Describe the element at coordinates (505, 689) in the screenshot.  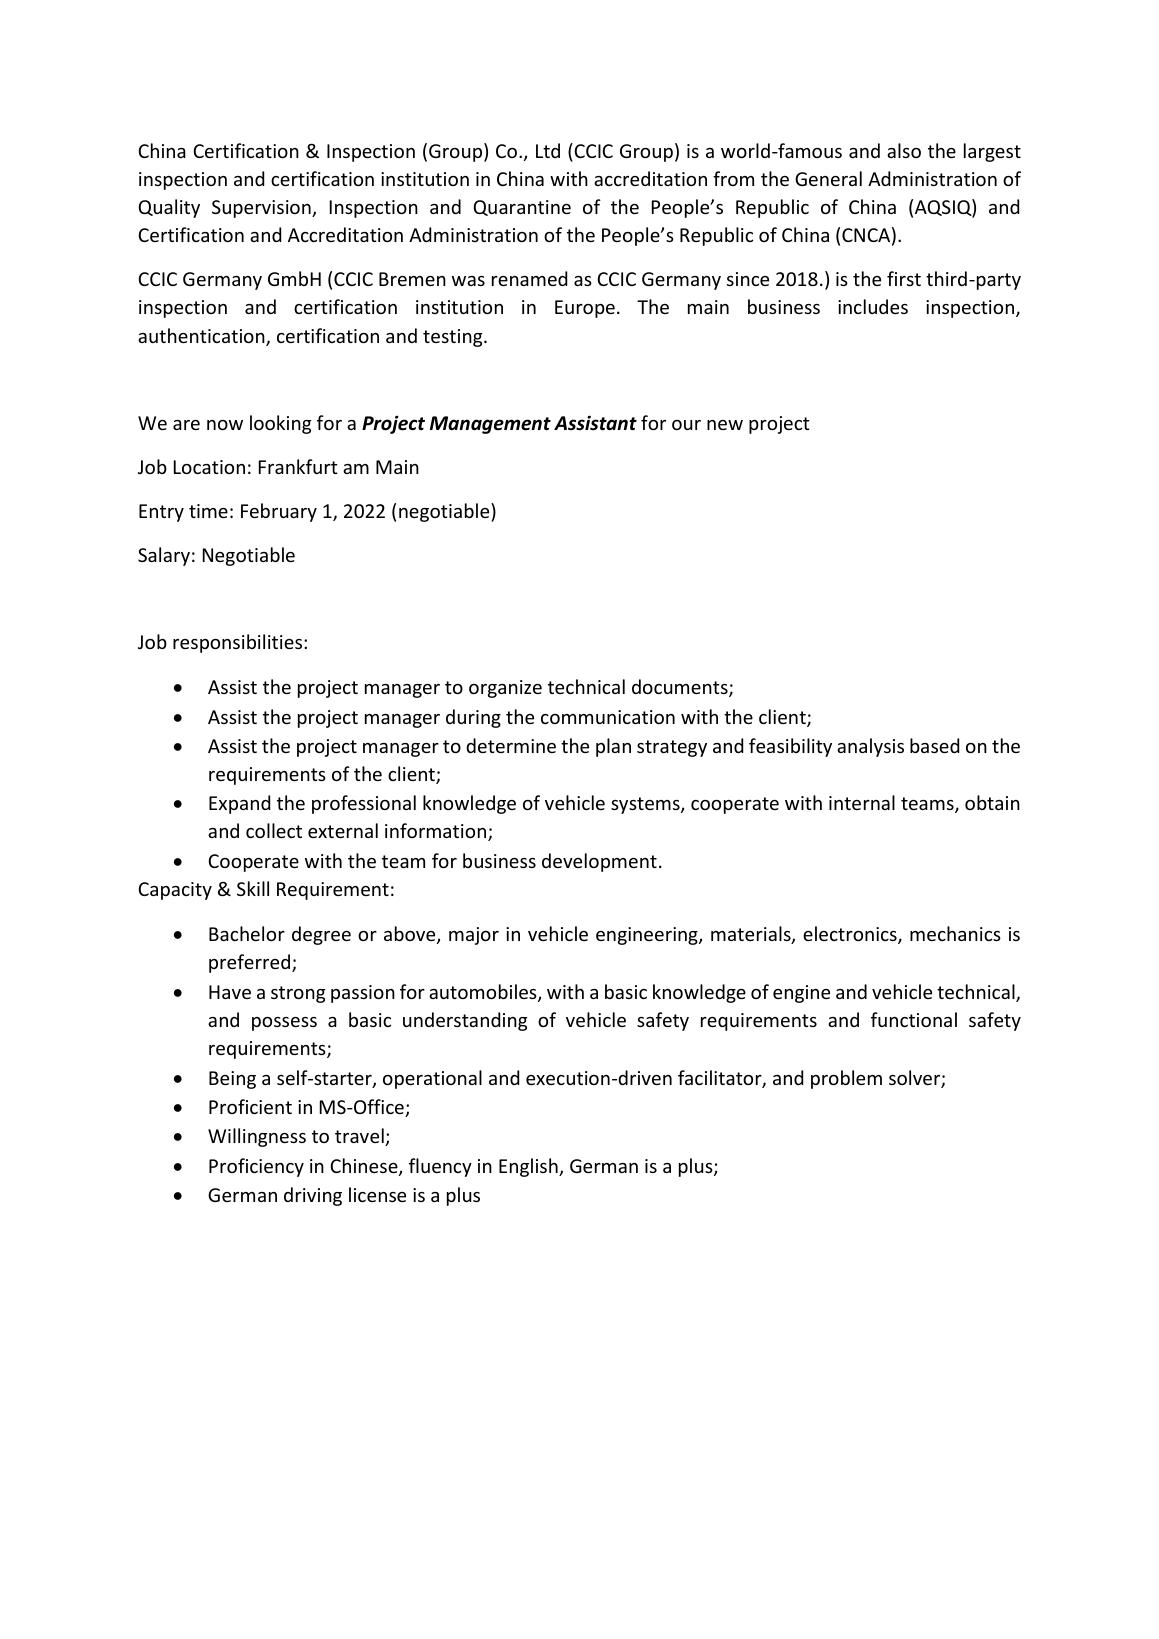
I see `organize` at that location.
